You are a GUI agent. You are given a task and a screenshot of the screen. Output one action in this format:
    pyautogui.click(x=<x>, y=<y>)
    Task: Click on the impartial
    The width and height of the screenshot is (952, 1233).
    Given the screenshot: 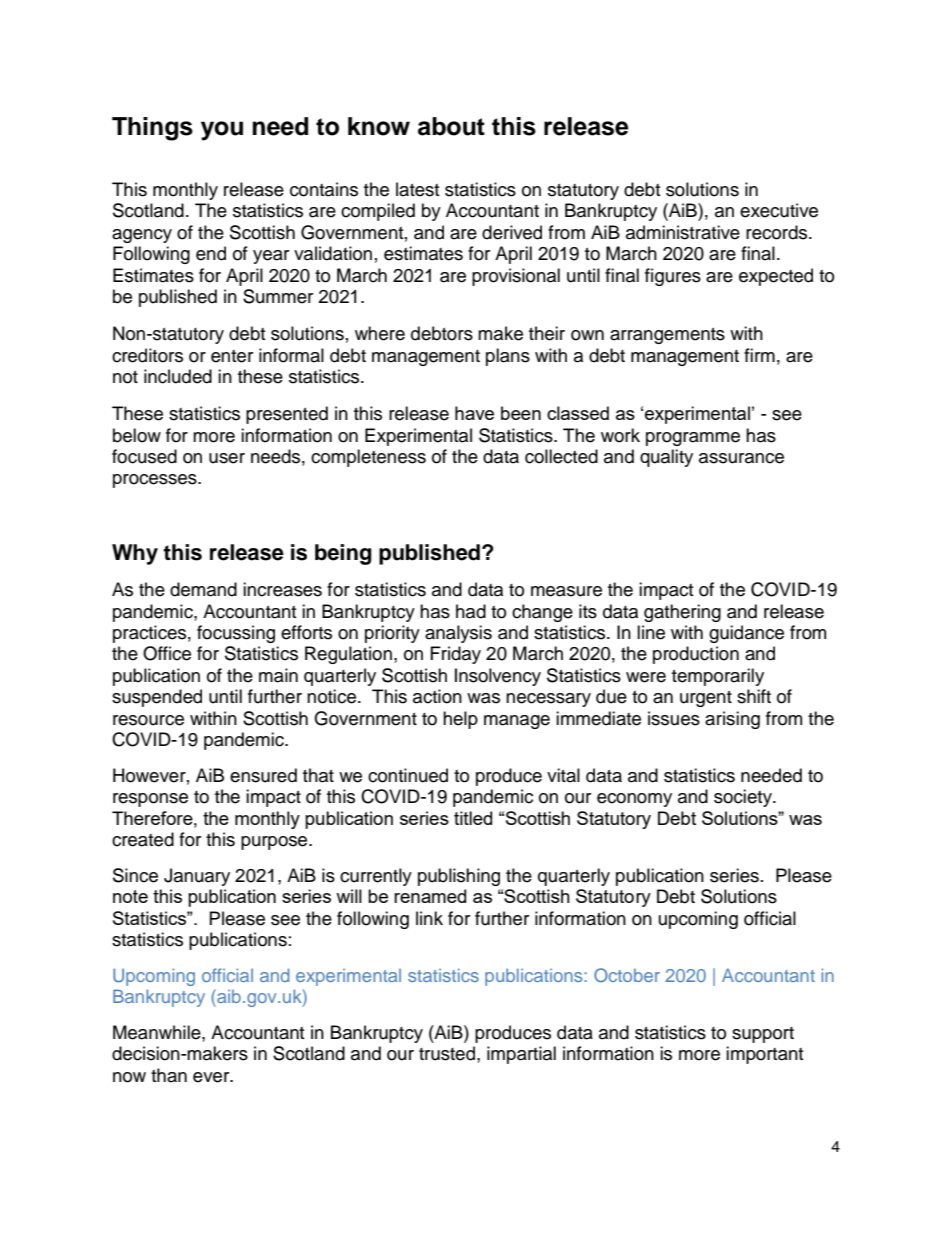 What is the action you would take?
    pyautogui.click(x=521, y=1055)
